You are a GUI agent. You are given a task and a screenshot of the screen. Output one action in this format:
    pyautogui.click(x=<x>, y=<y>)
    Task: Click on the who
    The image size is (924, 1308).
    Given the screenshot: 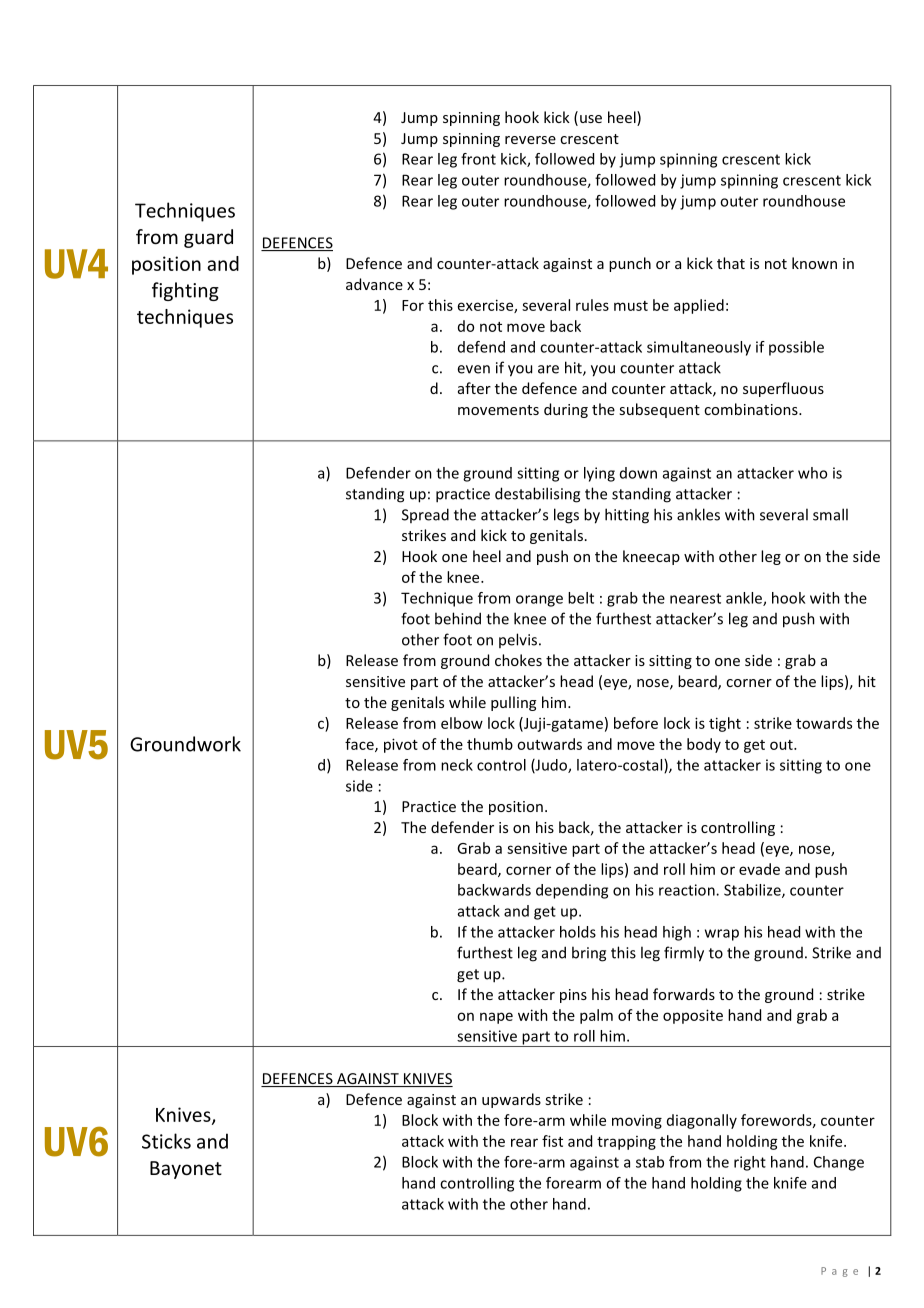 What is the action you would take?
    pyautogui.click(x=812, y=473)
